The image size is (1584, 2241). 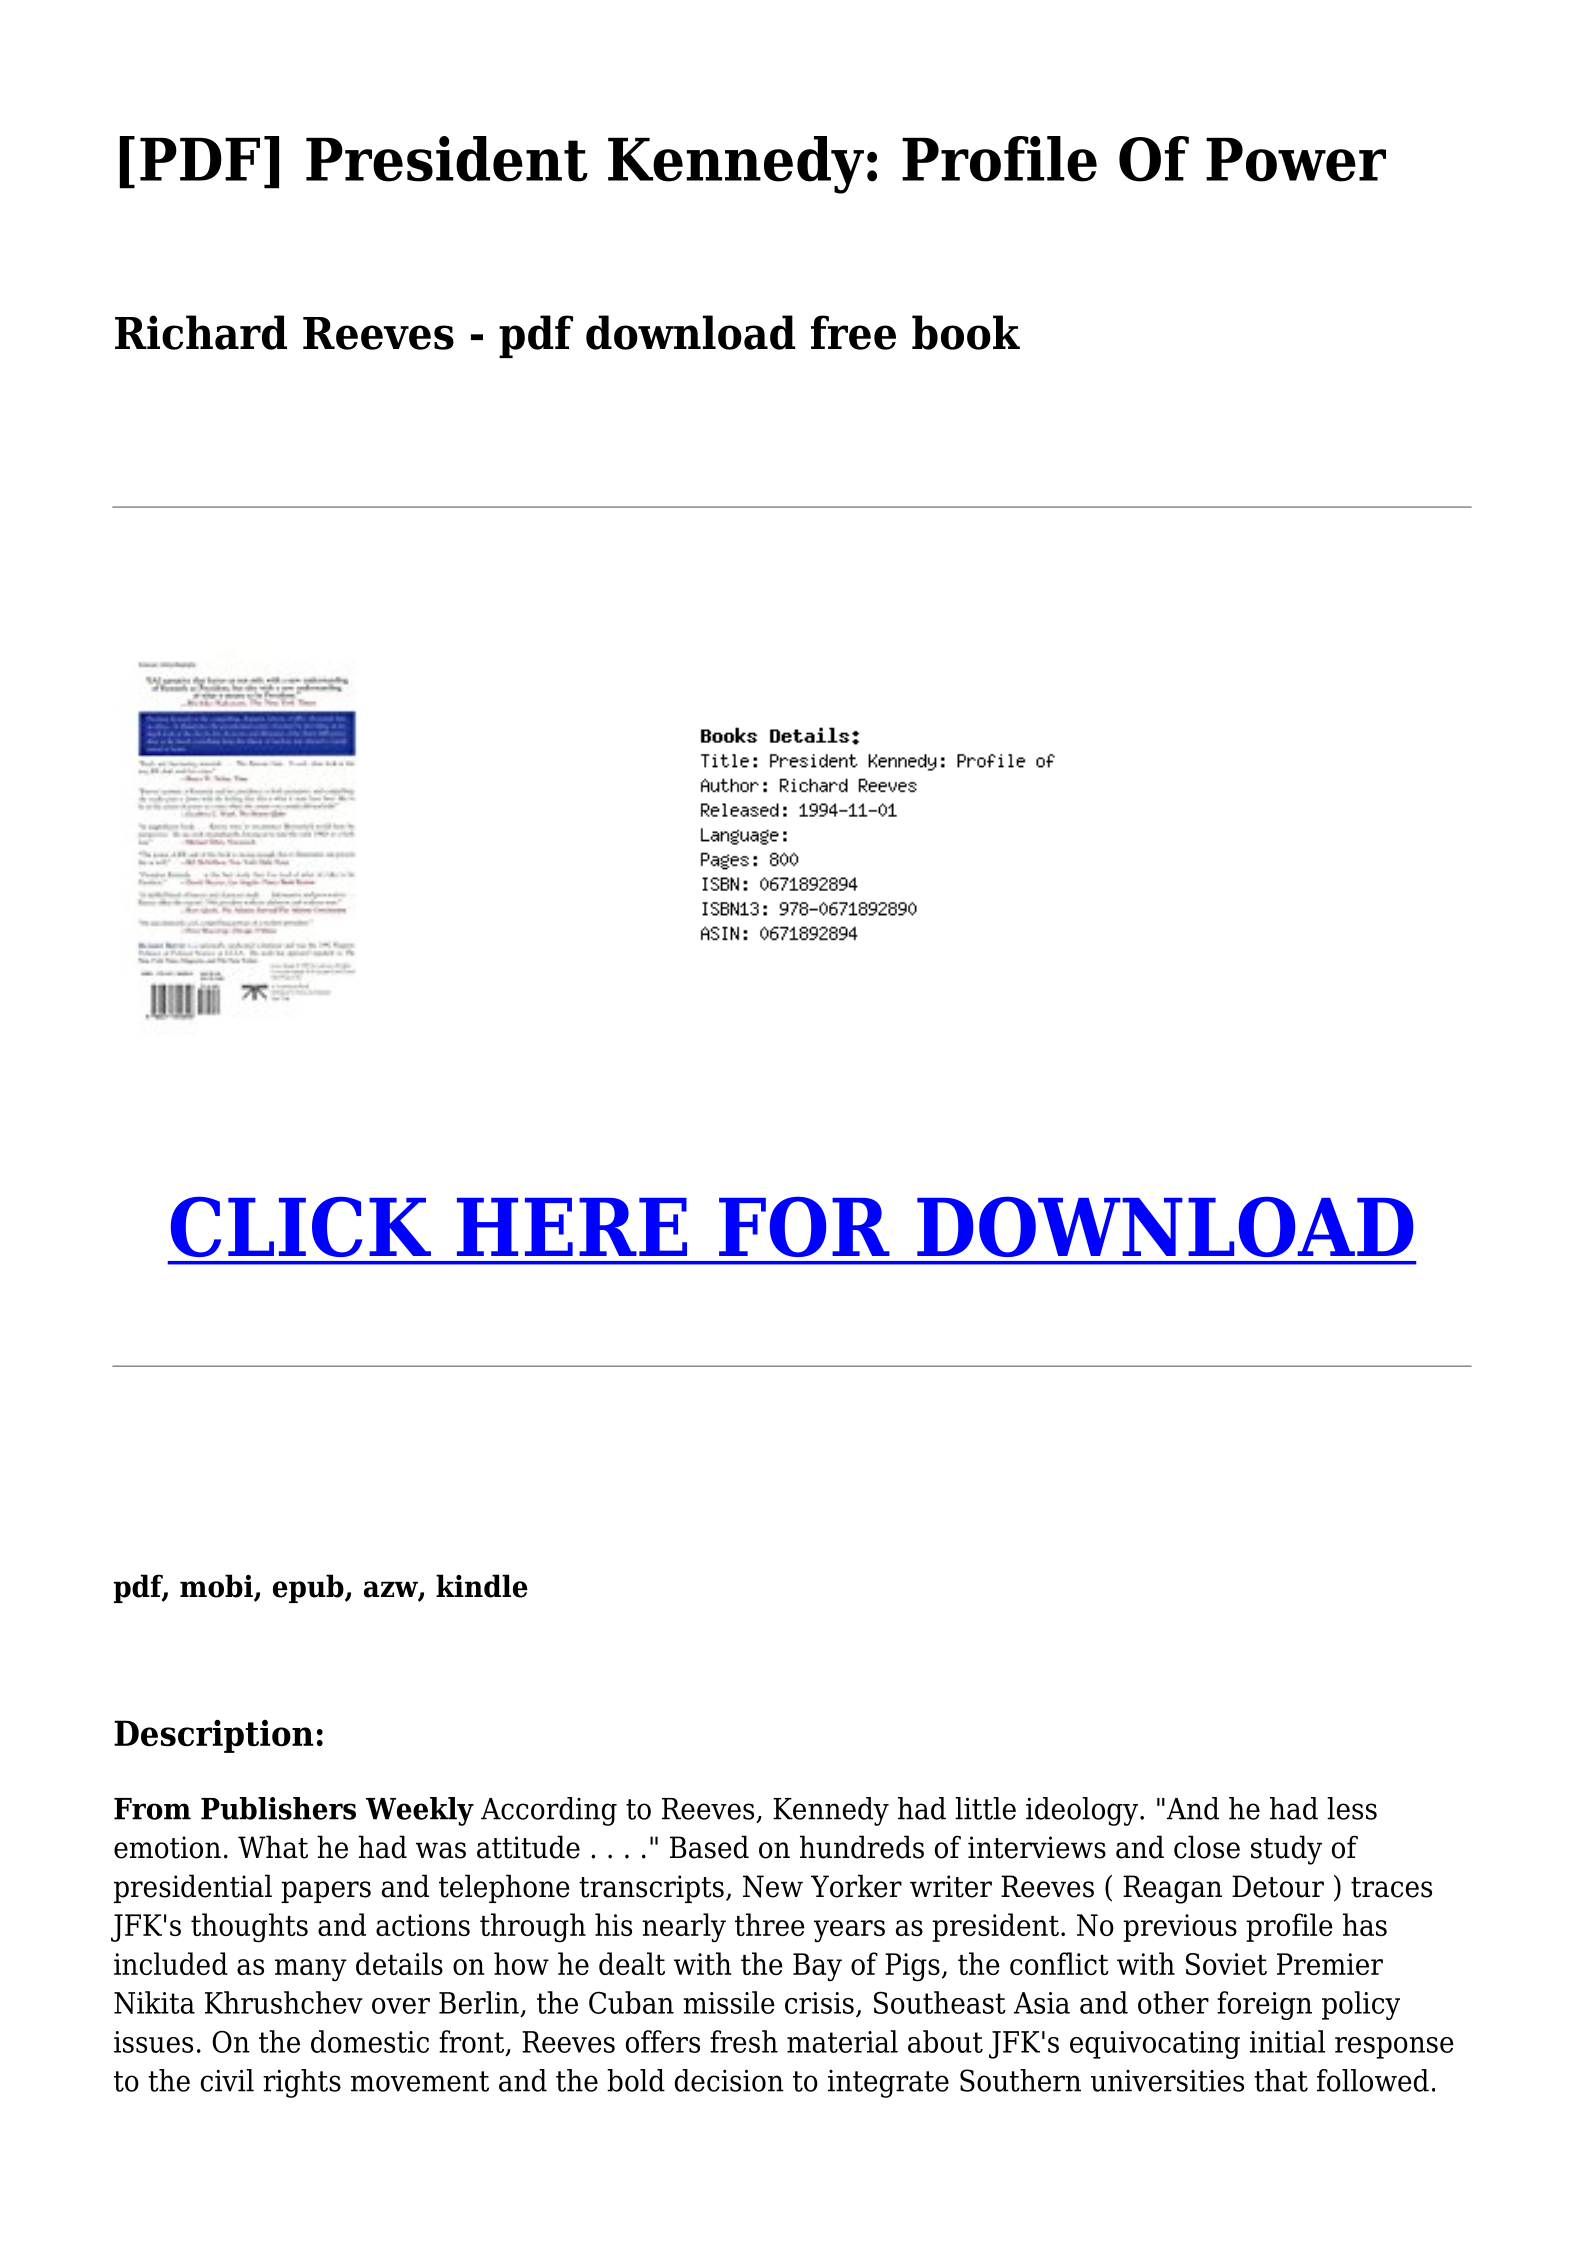 I want to click on Based, so click(x=709, y=1847).
